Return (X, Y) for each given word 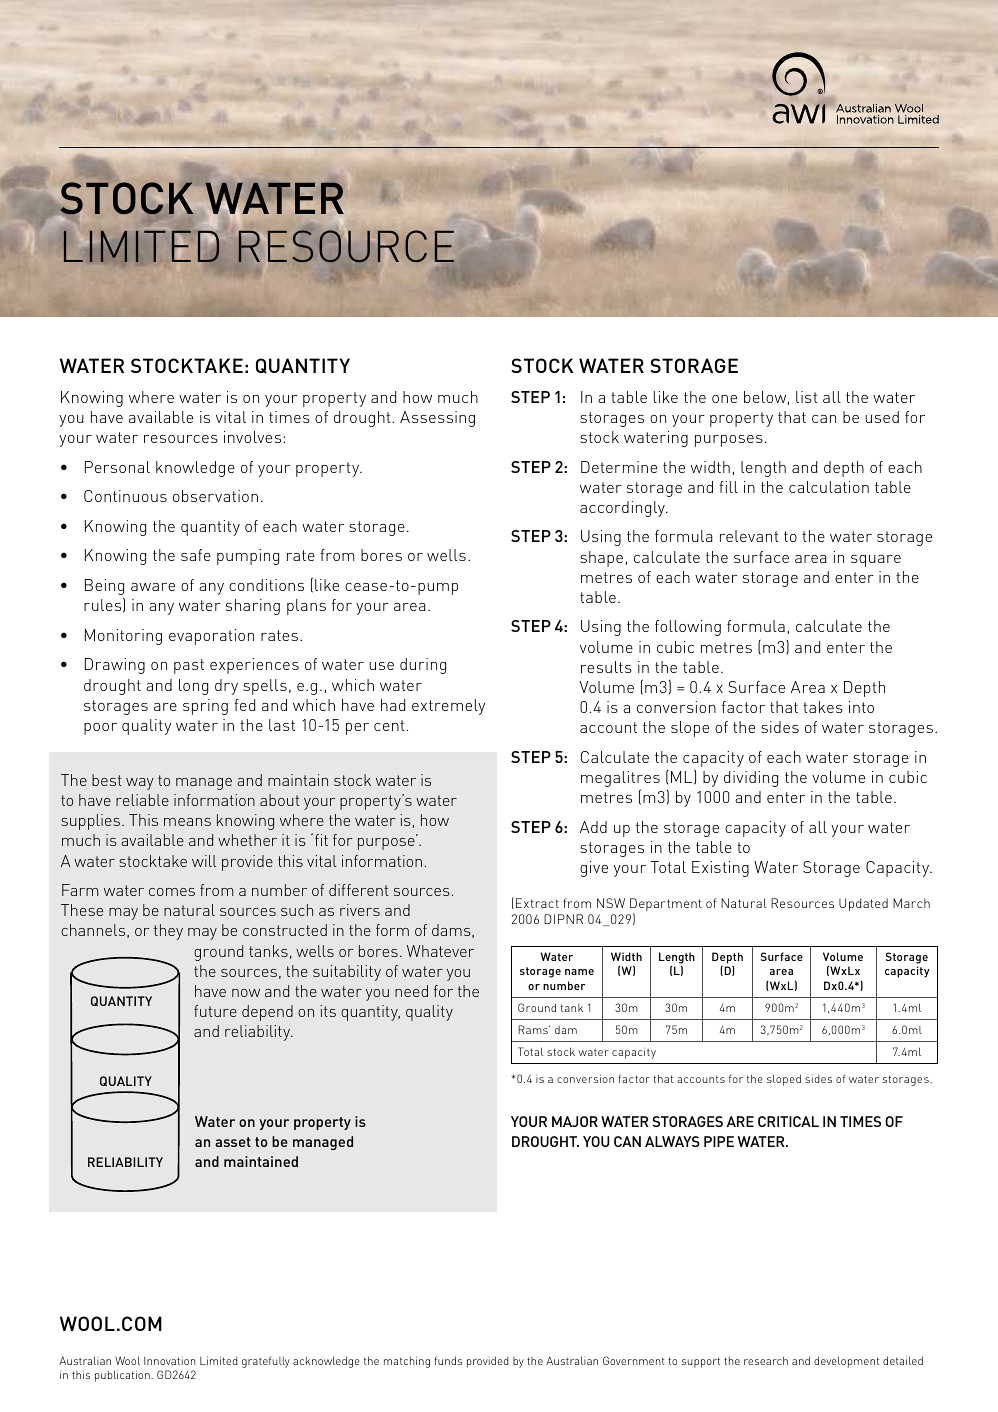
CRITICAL (788, 1121)
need (411, 991)
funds (448, 1360)
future (215, 1011)
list (807, 397)
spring (205, 707)
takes (823, 707)
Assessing (437, 419)
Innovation (170, 1360)
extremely (448, 707)
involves (252, 437)
